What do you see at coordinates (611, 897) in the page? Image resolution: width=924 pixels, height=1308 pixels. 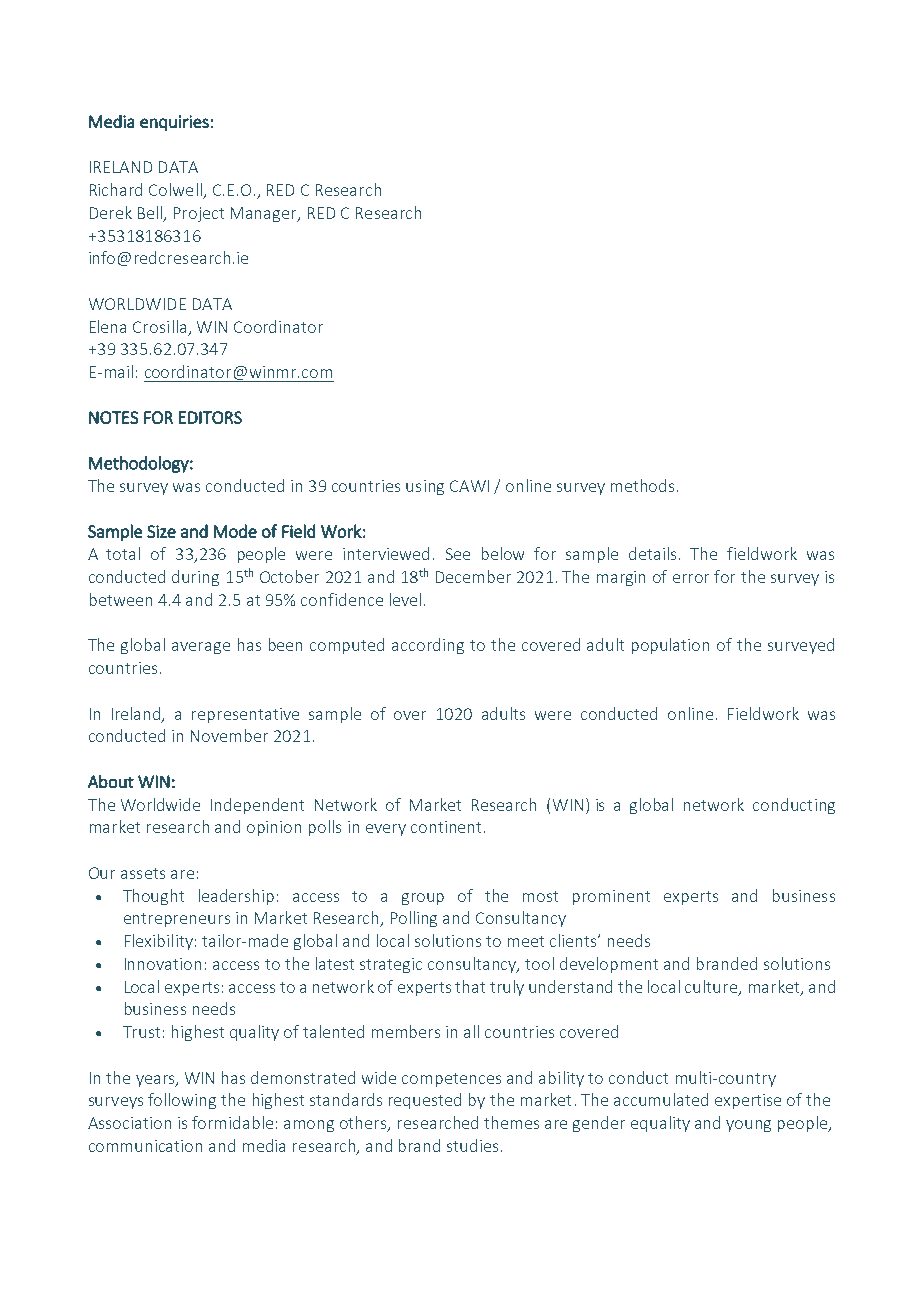 I see `prominent` at bounding box center [611, 897].
